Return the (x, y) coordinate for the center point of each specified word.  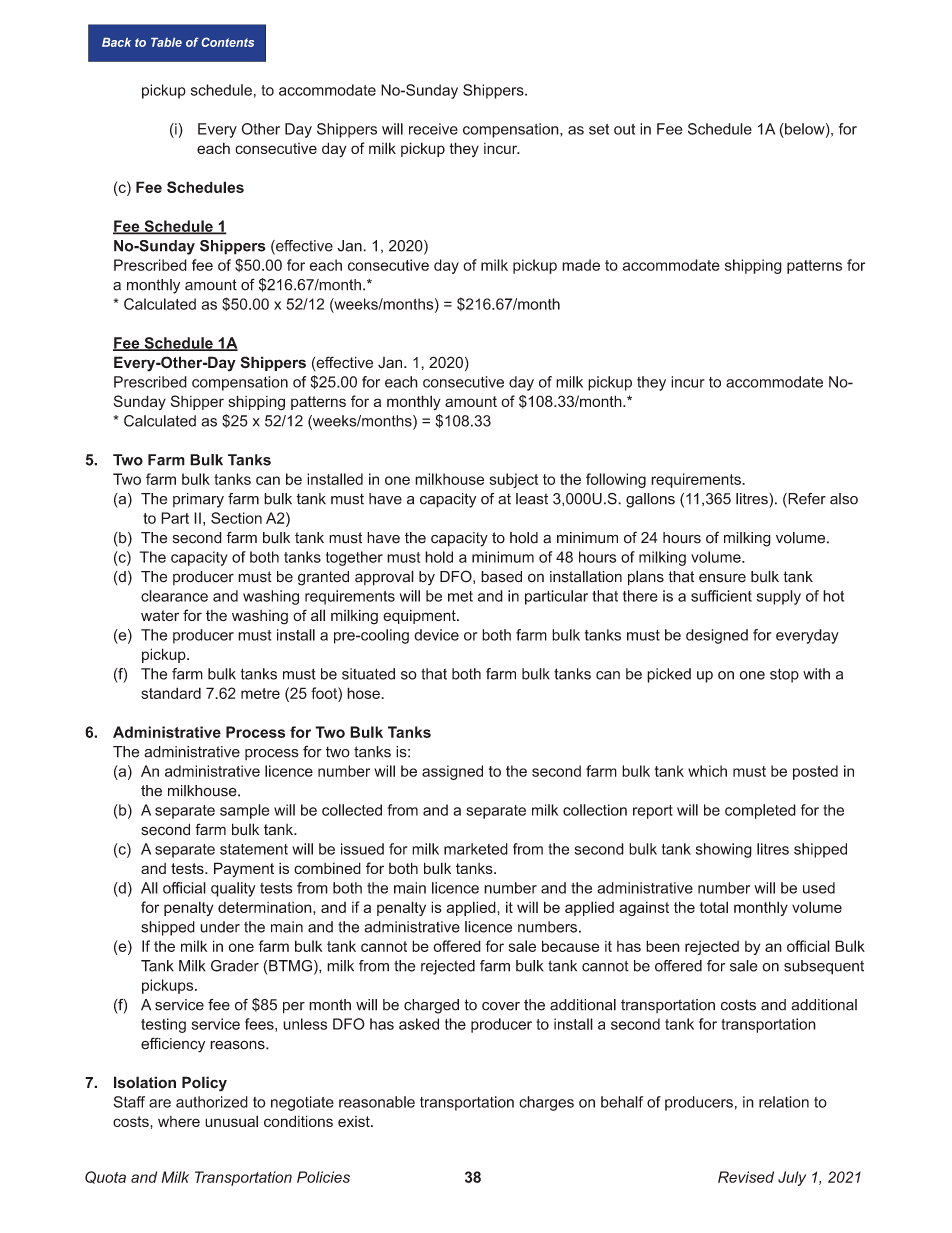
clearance (174, 596)
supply (779, 597)
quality (233, 889)
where (179, 1121)
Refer (806, 500)
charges (546, 1103)
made (581, 265)
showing (724, 850)
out (624, 129)
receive (433, 129)
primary (198, 500)
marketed (476, 849)
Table (166, 42)
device (436, 635)
